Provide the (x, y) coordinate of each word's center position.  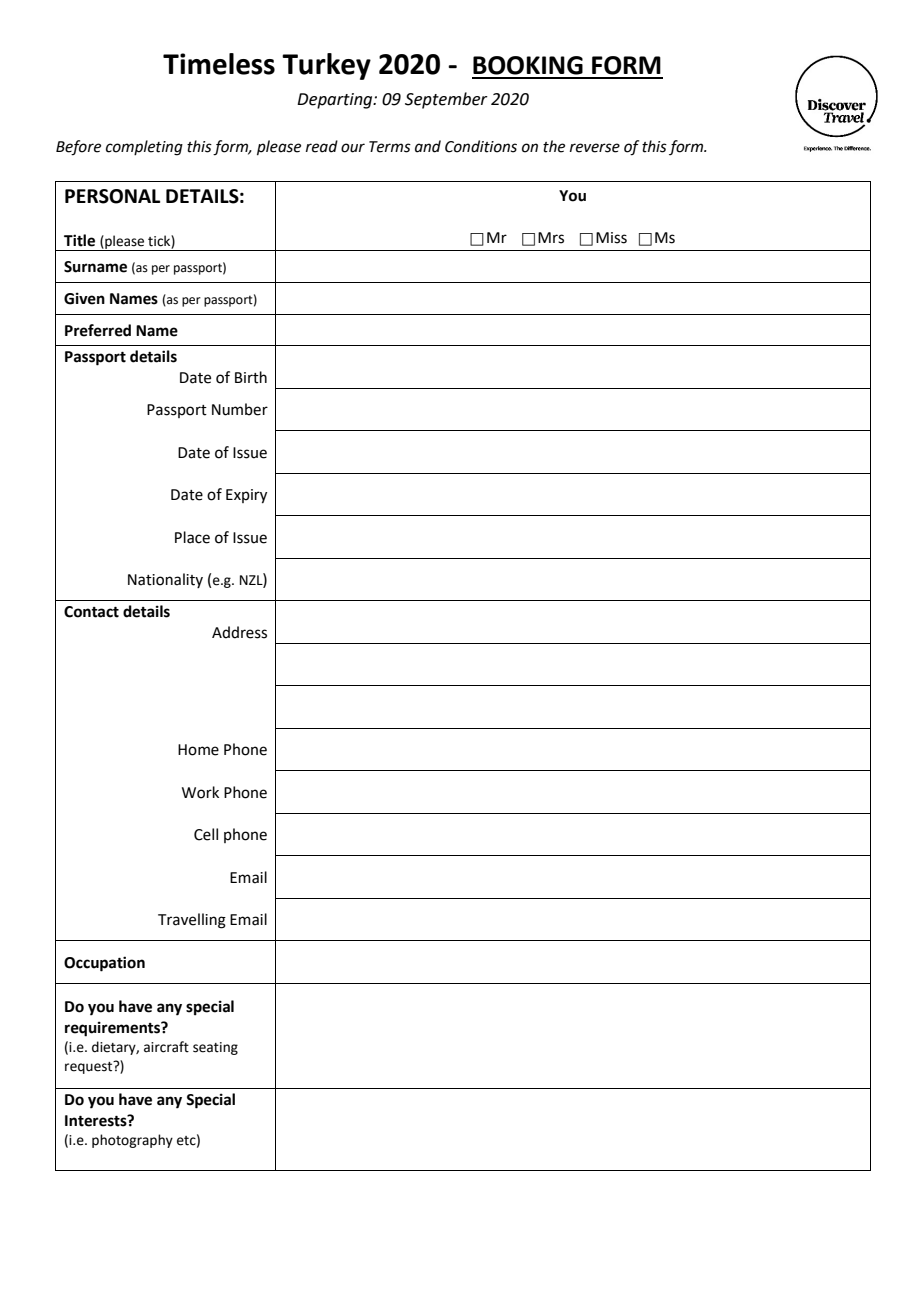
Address (239, 632)
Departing (336, 101)
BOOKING (528, 65)
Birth (251, 377)
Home (198, 750)
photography (132, 1141)
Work (200, 792)
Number (240, 409)
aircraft (166, 1047)
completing (144, 148)
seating (215, 1048)
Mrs (551, 238)
